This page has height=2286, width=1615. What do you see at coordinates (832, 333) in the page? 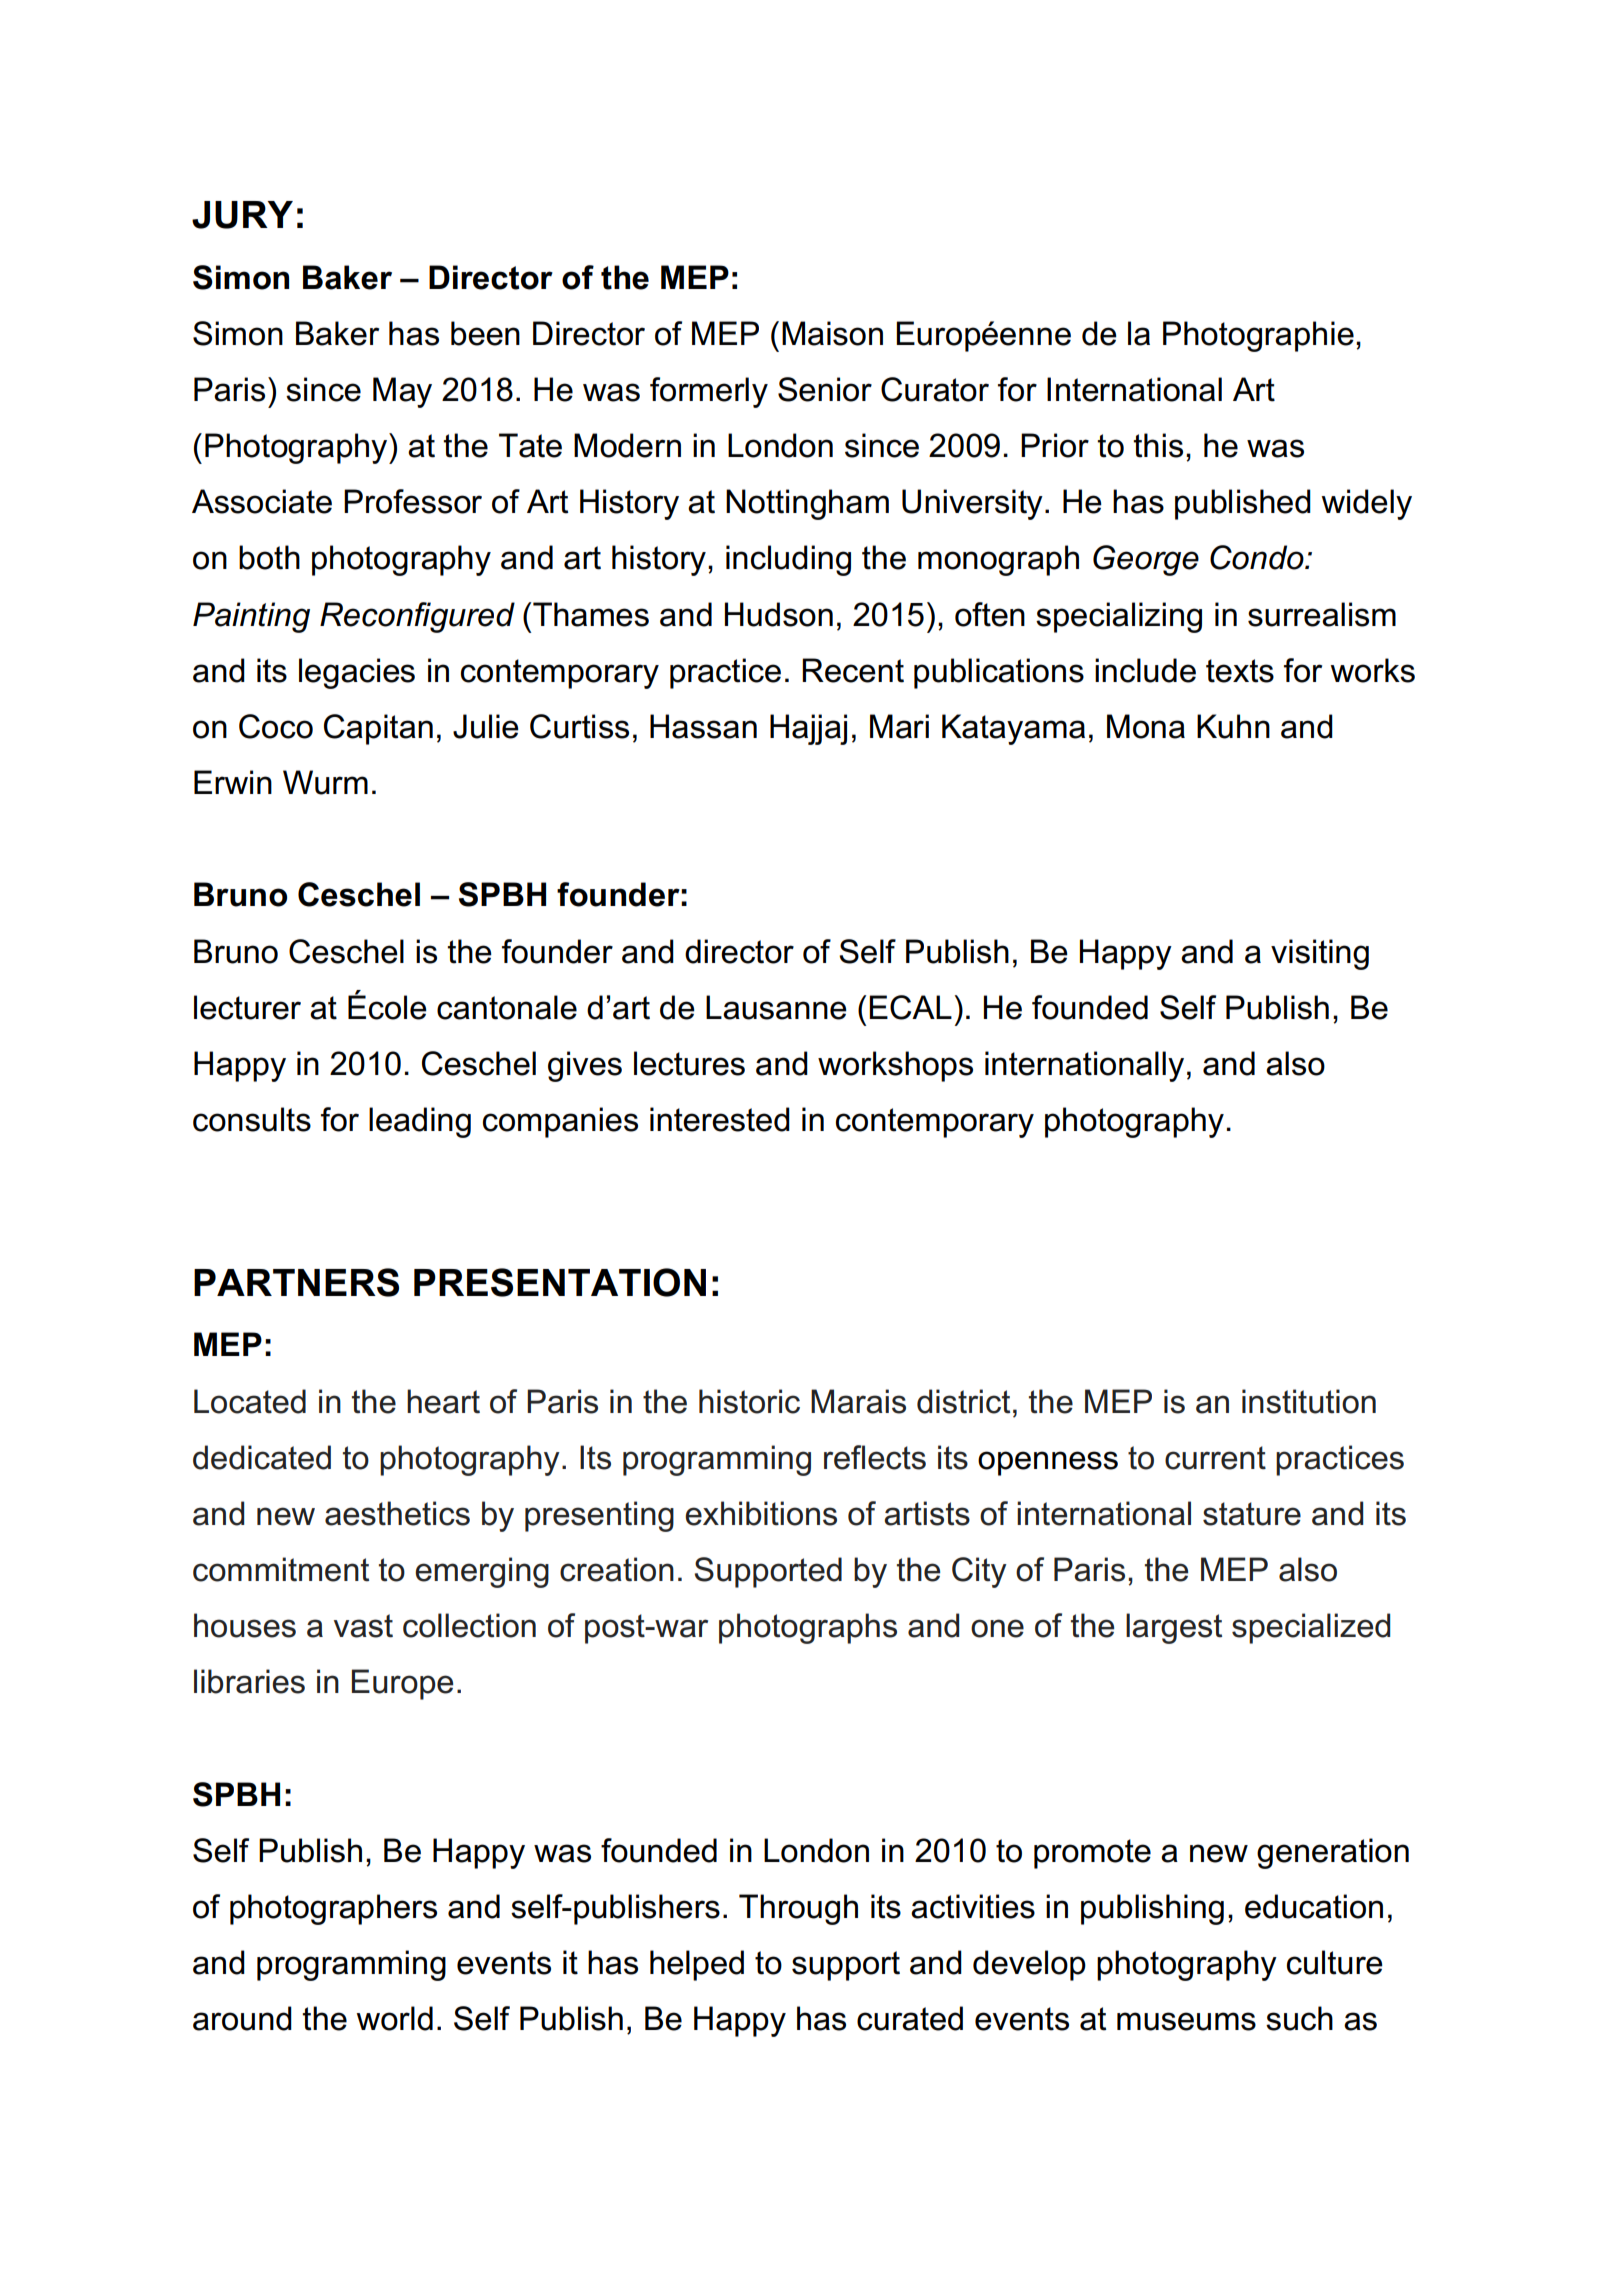
I see `Maison` at bounding box center [832, 333].
